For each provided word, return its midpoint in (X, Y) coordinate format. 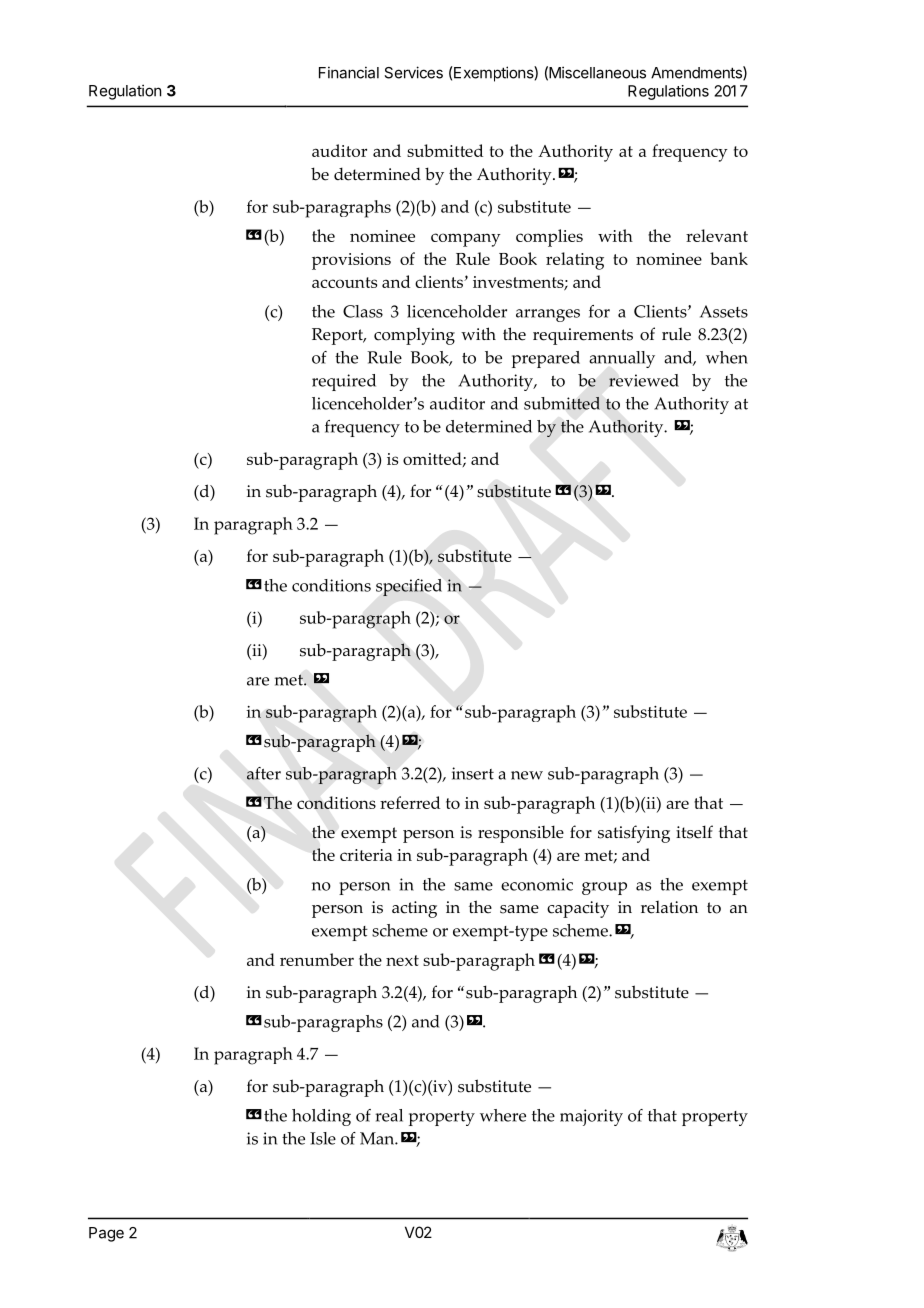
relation (669, 907)
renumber (317, 959)
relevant (717, 235)
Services (413, 72)
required (344, 382)
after (264, 773)
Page (106, 1234)
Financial (349, 72)
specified (409, 587)
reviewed (644, 380)
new (527, 775)
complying (414, 336)
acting (414, 909)
